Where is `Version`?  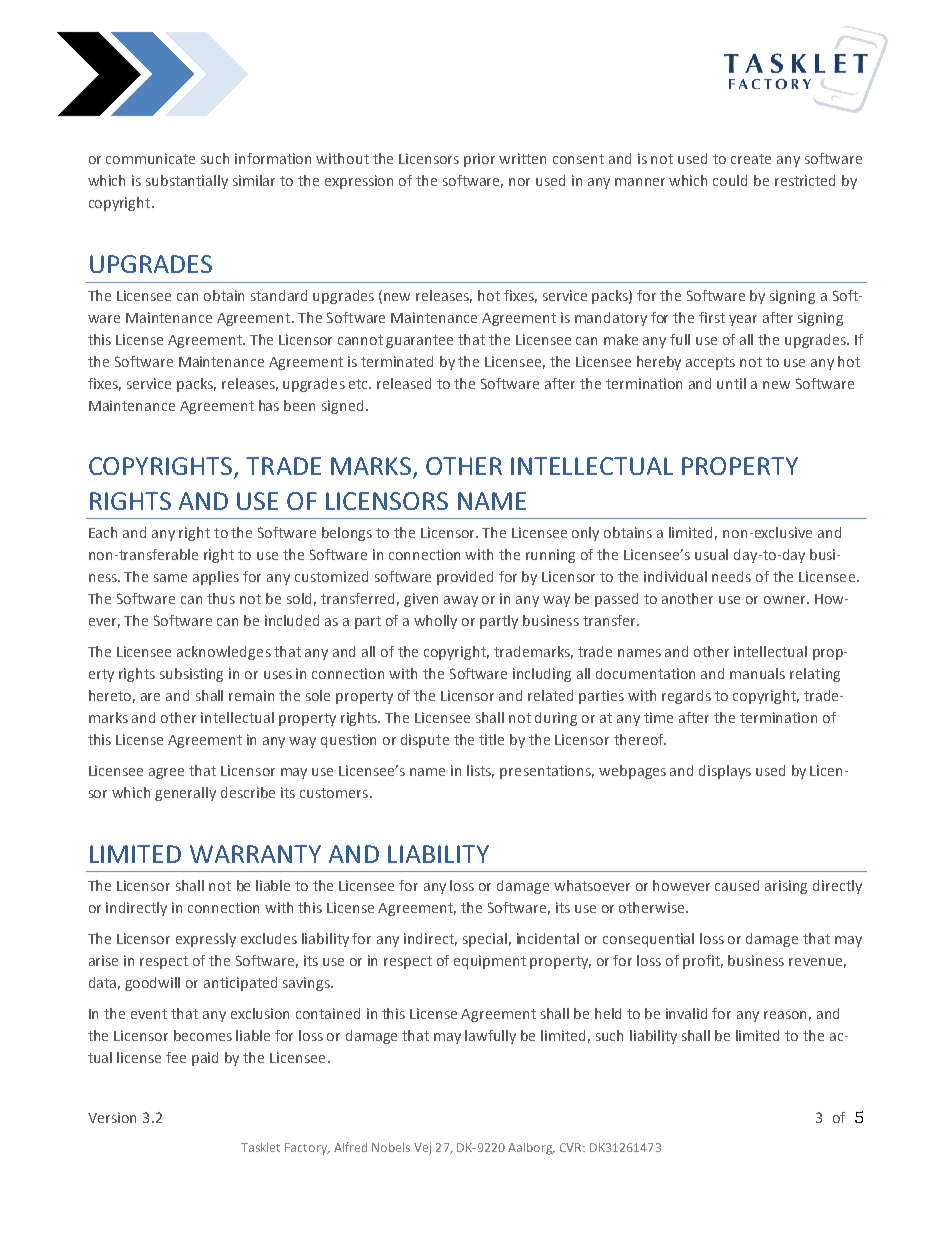
Version is located at coordinates (112, 1117).
